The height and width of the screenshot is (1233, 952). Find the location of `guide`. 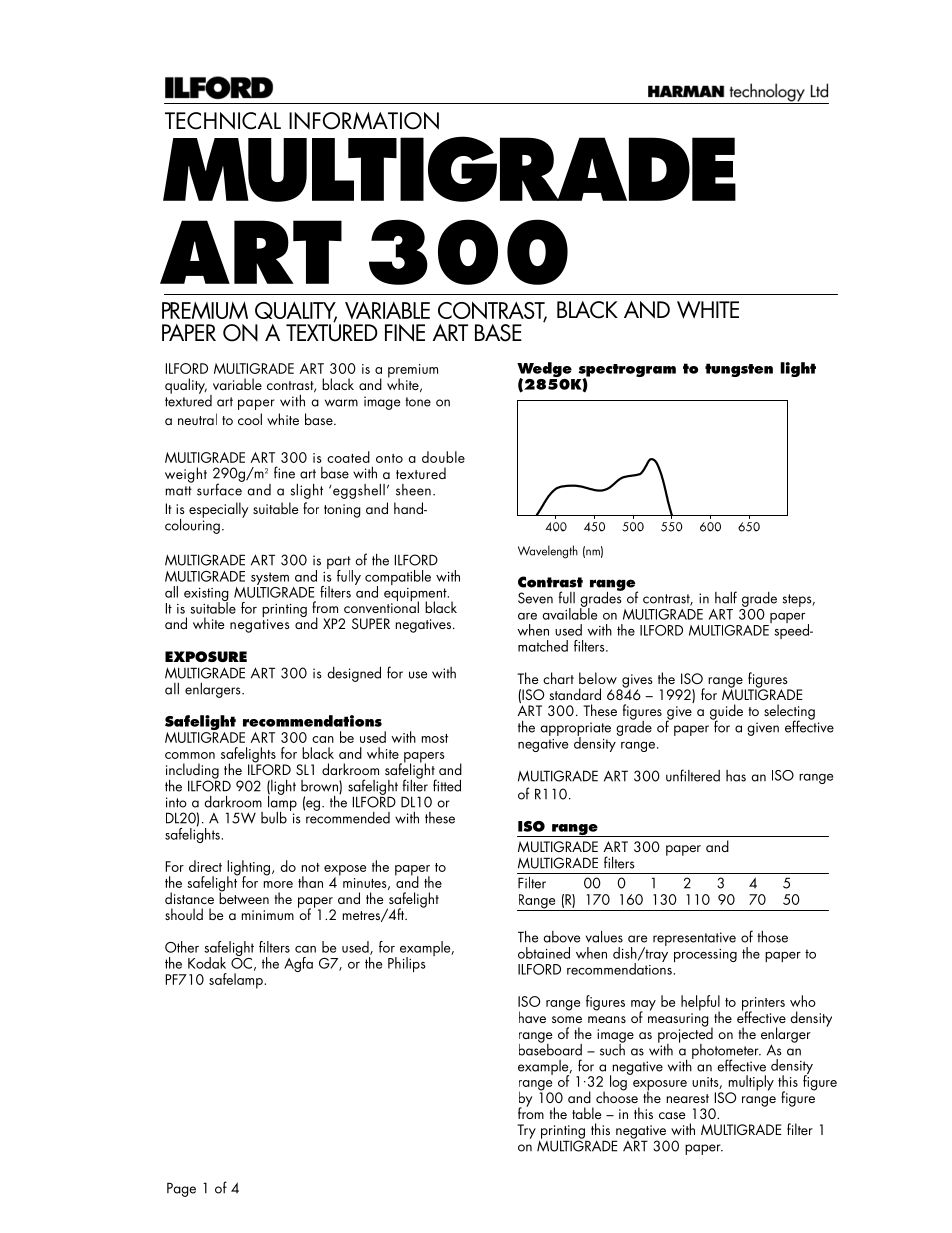

guide is located at coordinates (726, 713).
